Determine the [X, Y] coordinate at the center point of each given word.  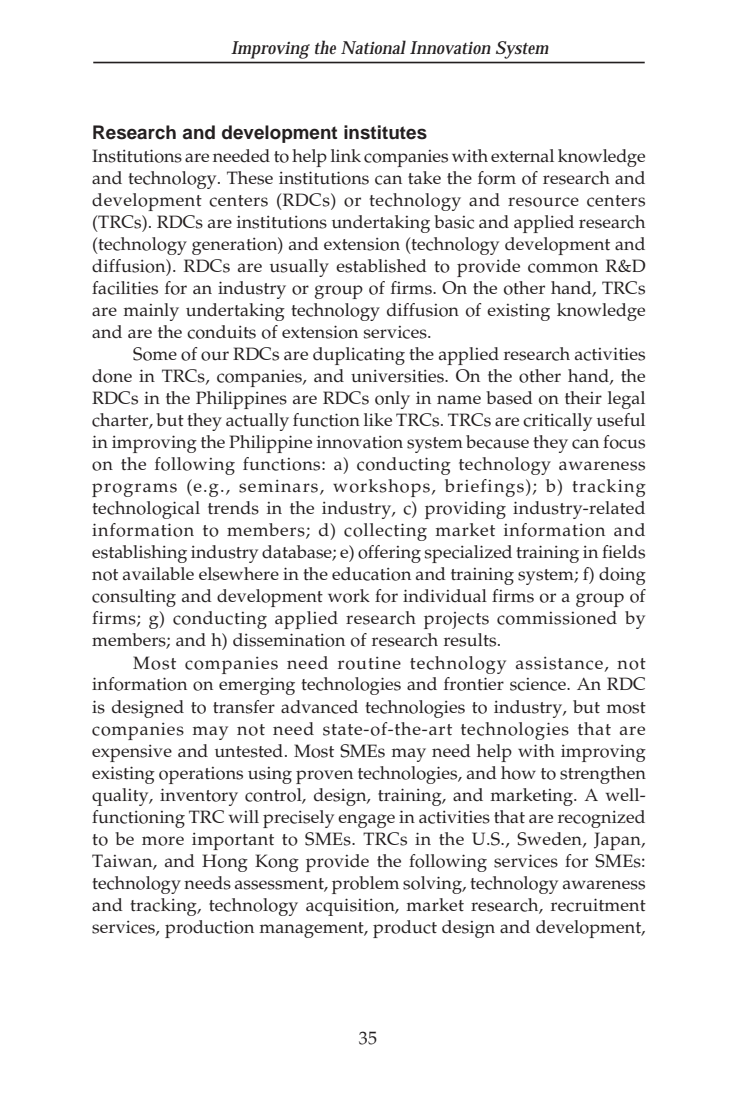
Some [155, 354]
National [373, 47]
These [250, 178]
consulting [134, 598]
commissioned [557, 618]
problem [365, 885]
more [163, 841]
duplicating [359, 356]
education [371, 574]
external [522, 155]
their [583, 397]
